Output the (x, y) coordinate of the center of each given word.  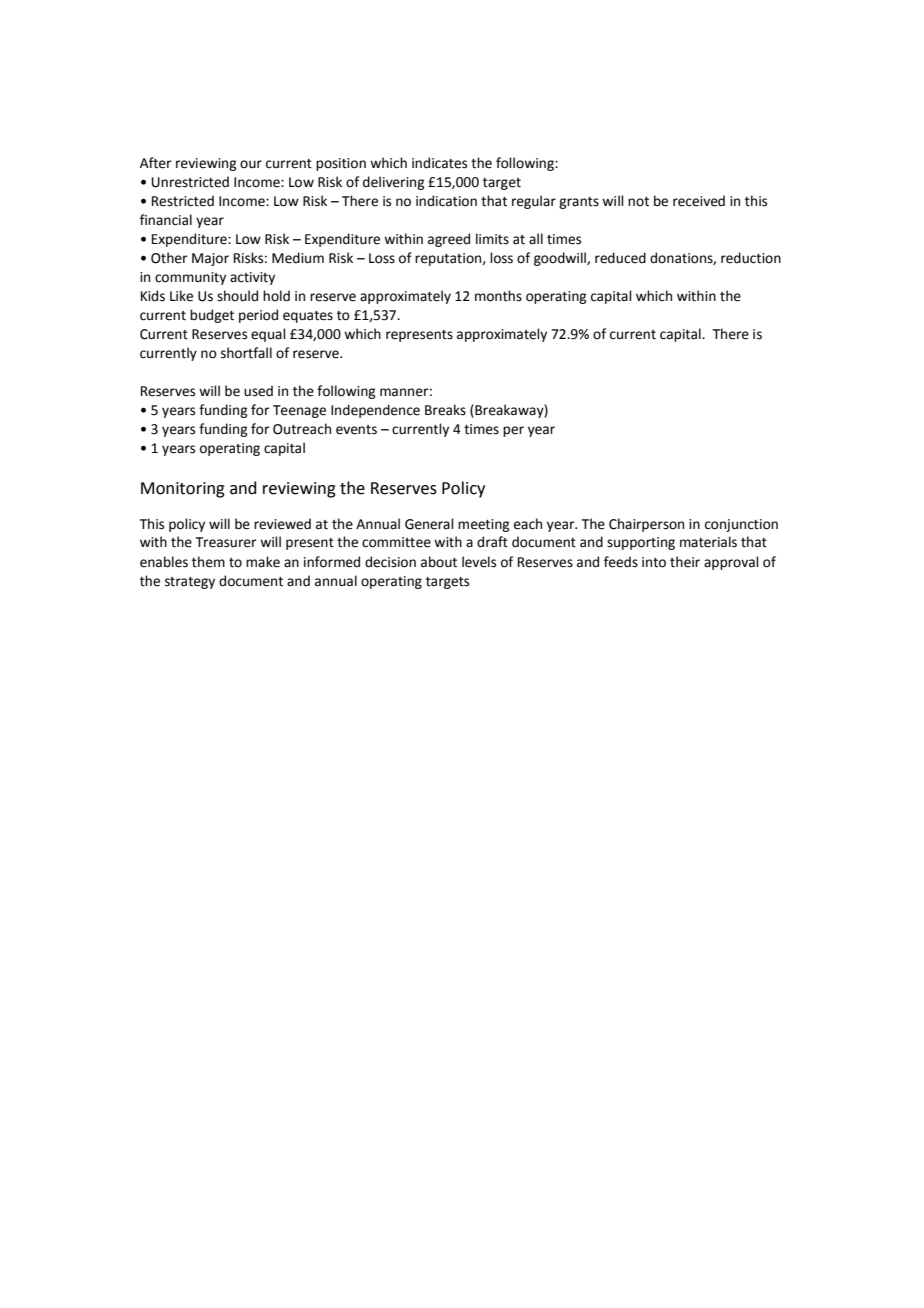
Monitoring (183, 490)
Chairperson (646, 525)
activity (252, 278)
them (208, 562)
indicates (439, 163)
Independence (375, 411)
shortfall (246, 353)
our (251, 164)
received (699, 201)
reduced (620, 258)
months (498, 296)
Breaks (445, 410)
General (429, 524)
